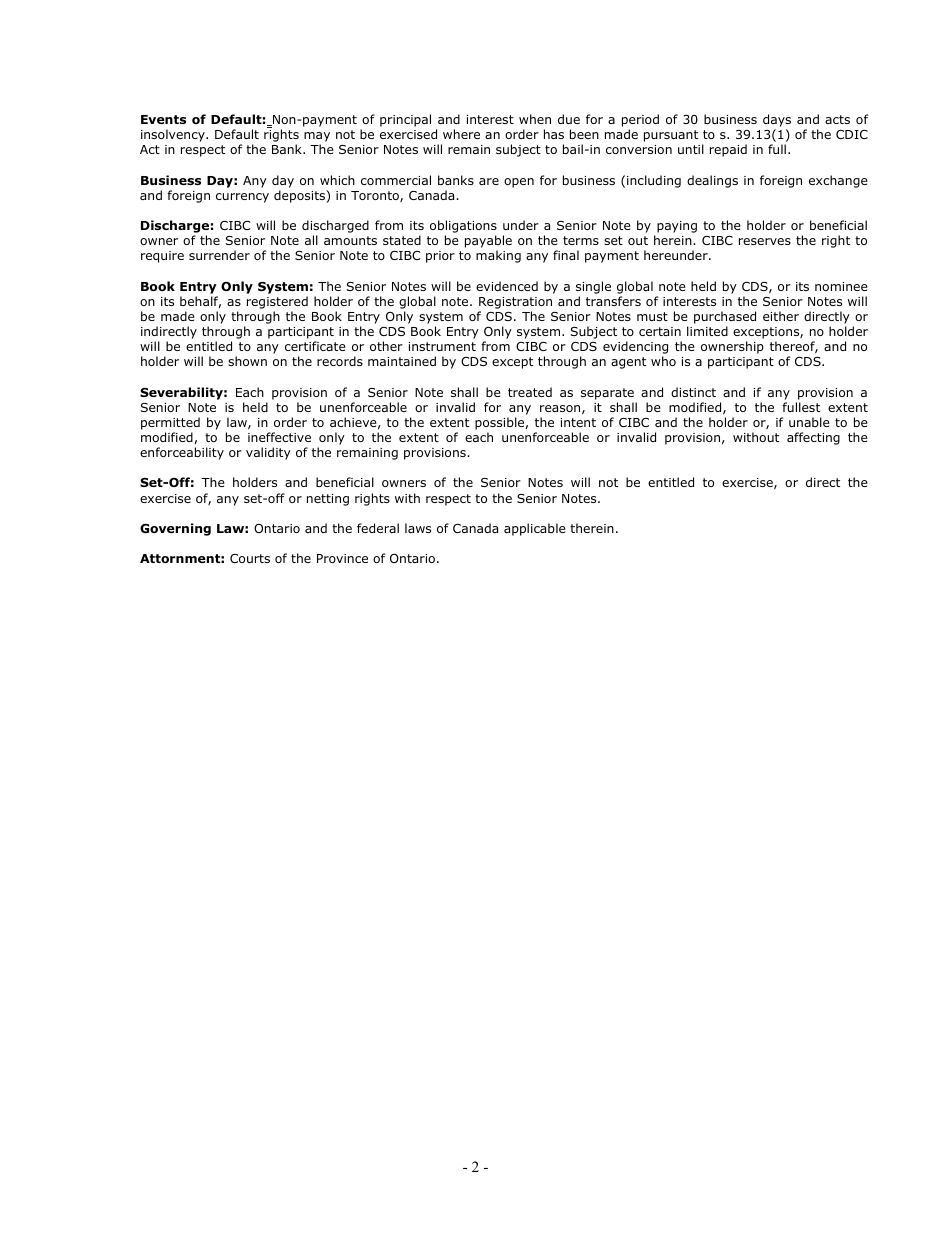 The height and width of the screenshot is (1233, 952). What do you see at coordinates (809, 422) in the screenshot?
I see `unable` at bounding box center [809, 422].
